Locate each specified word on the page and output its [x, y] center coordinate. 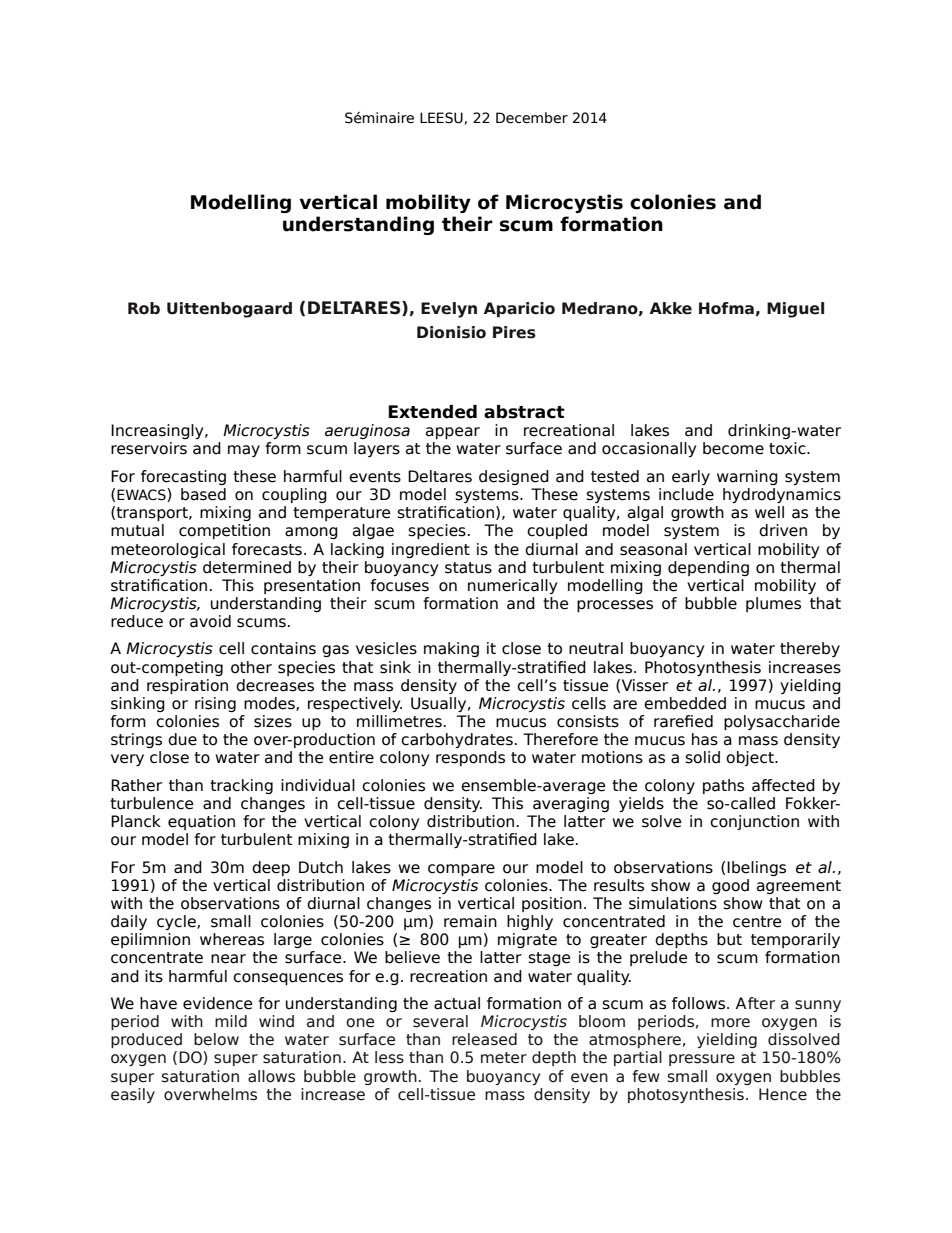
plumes [773, 604]
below [216, 1039]
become [733, 448]
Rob [144, 308]
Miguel [795, 310]
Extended [432, 412]
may [244, 451]
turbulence [151, 803]
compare [461, 870]
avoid [210, 621]
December [532, 118]
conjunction [754, 822]
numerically [512, 586]
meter [504, 1058]
